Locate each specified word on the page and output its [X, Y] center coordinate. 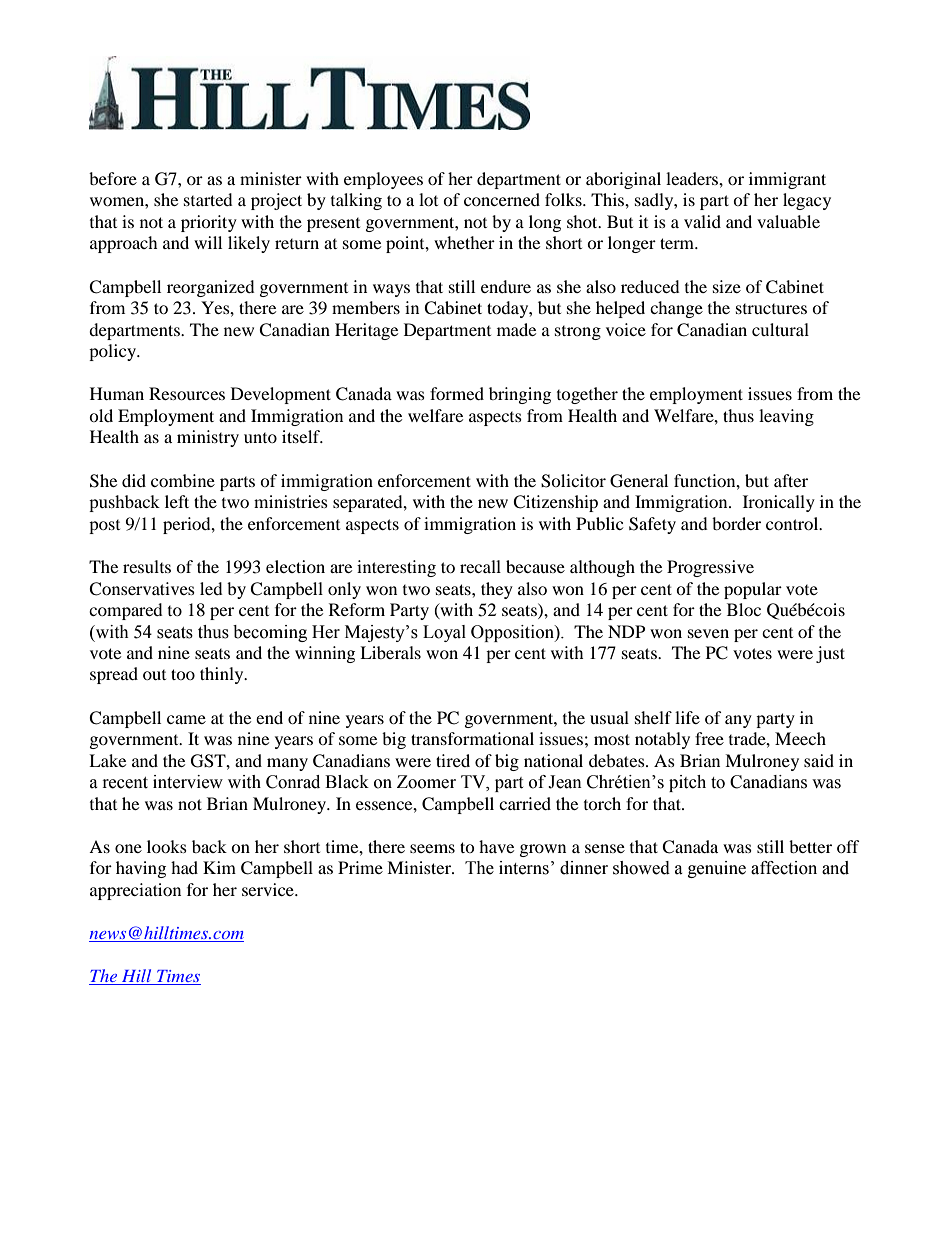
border [736, 523]
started [208, 199]
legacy [807, 201]
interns [524, 868]
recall [480, 566]
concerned [502, 199]
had [184, 867]
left [177, 501]
